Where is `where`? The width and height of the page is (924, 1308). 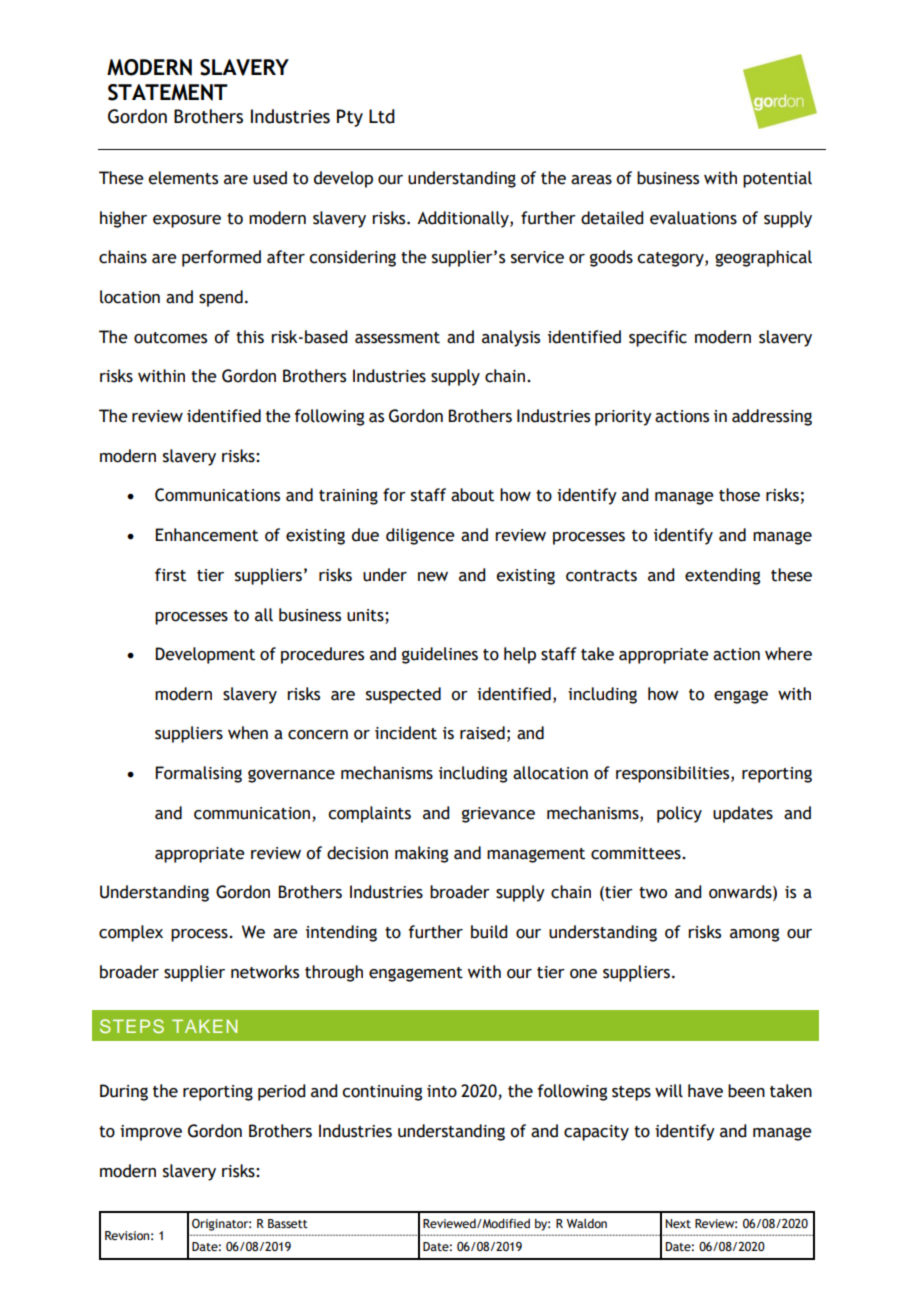 where is located at coordinates (788, 654).
